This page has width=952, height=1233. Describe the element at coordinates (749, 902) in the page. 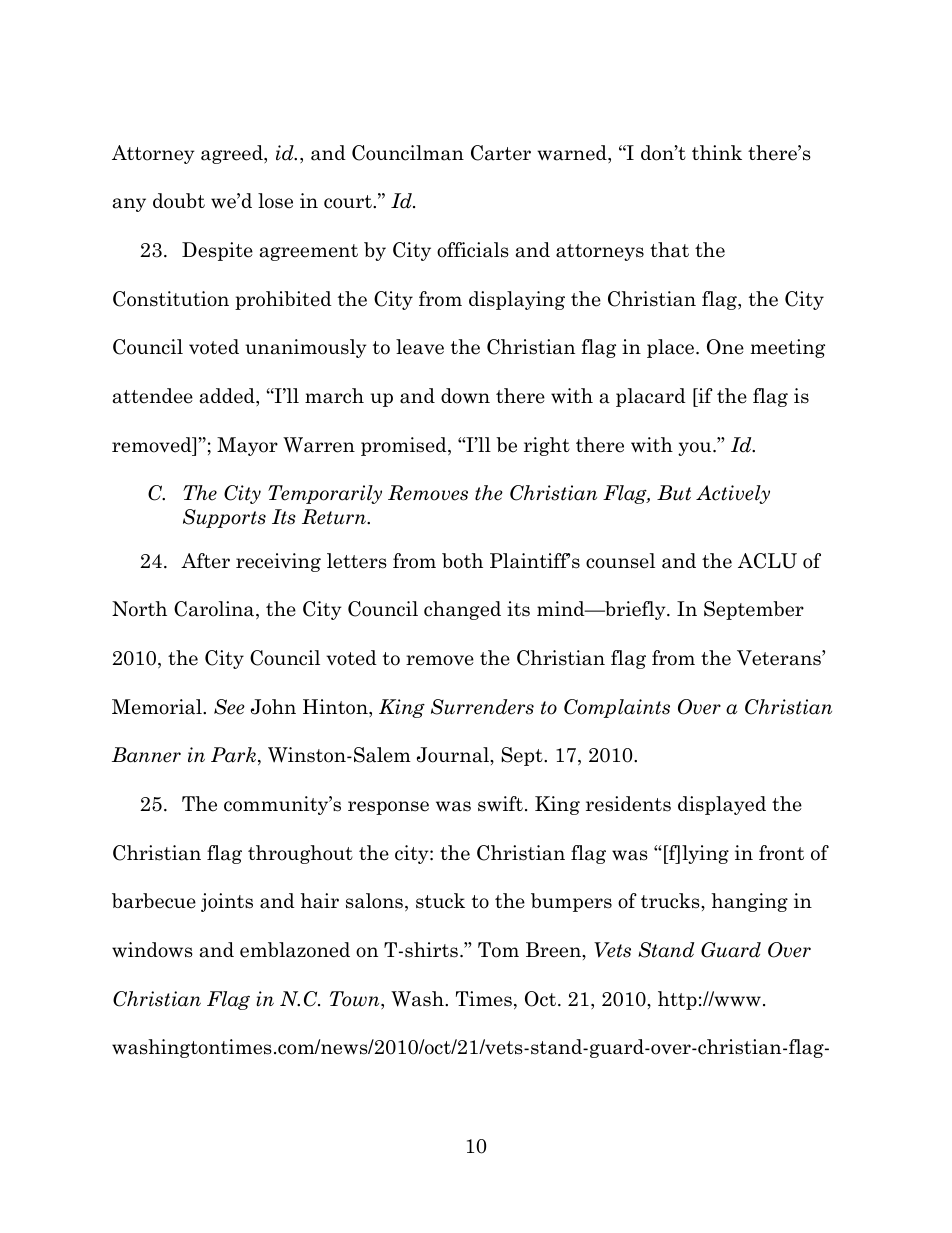

I see `hanging` at that location.
